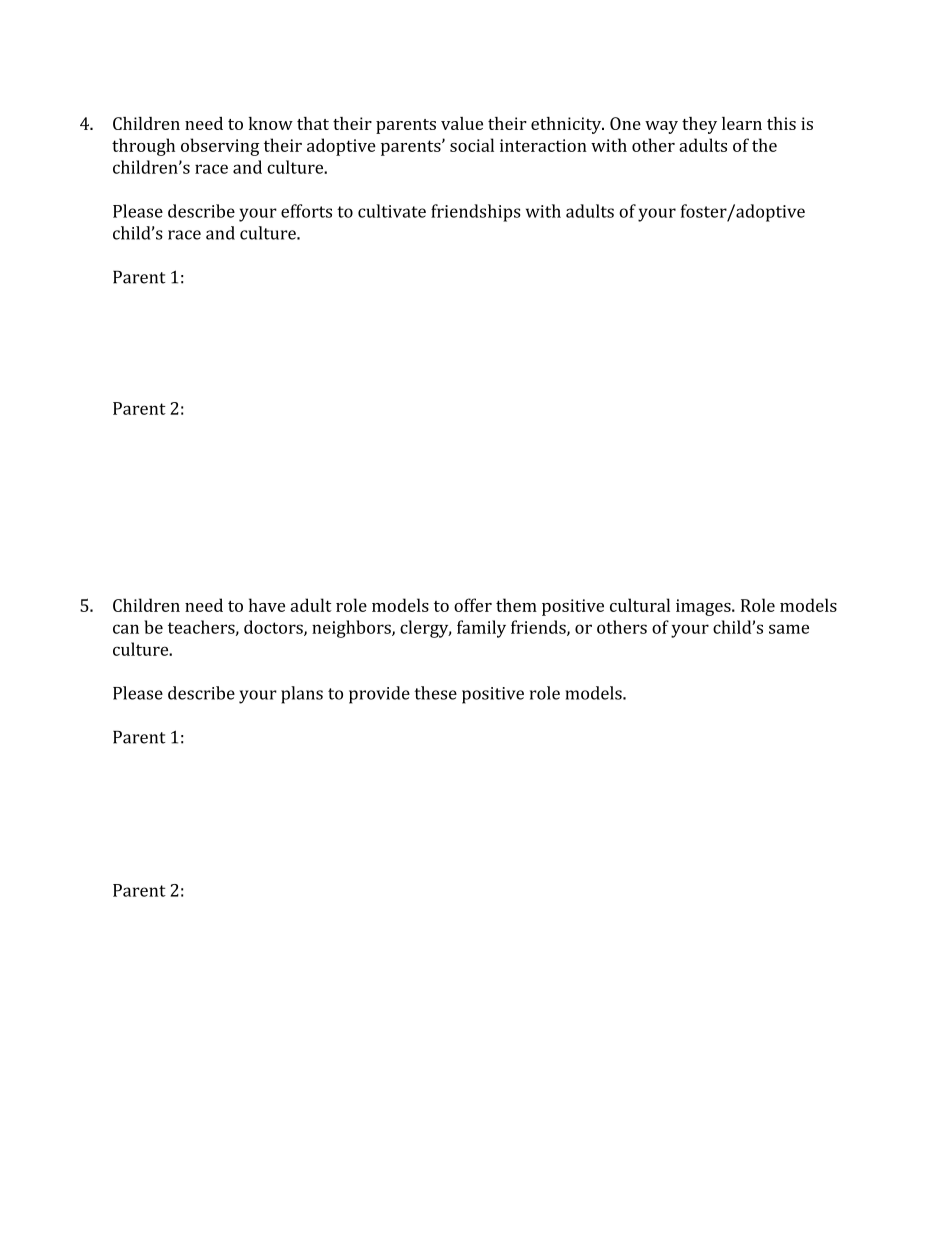  I want to click on efforts, so click(306, 211).
